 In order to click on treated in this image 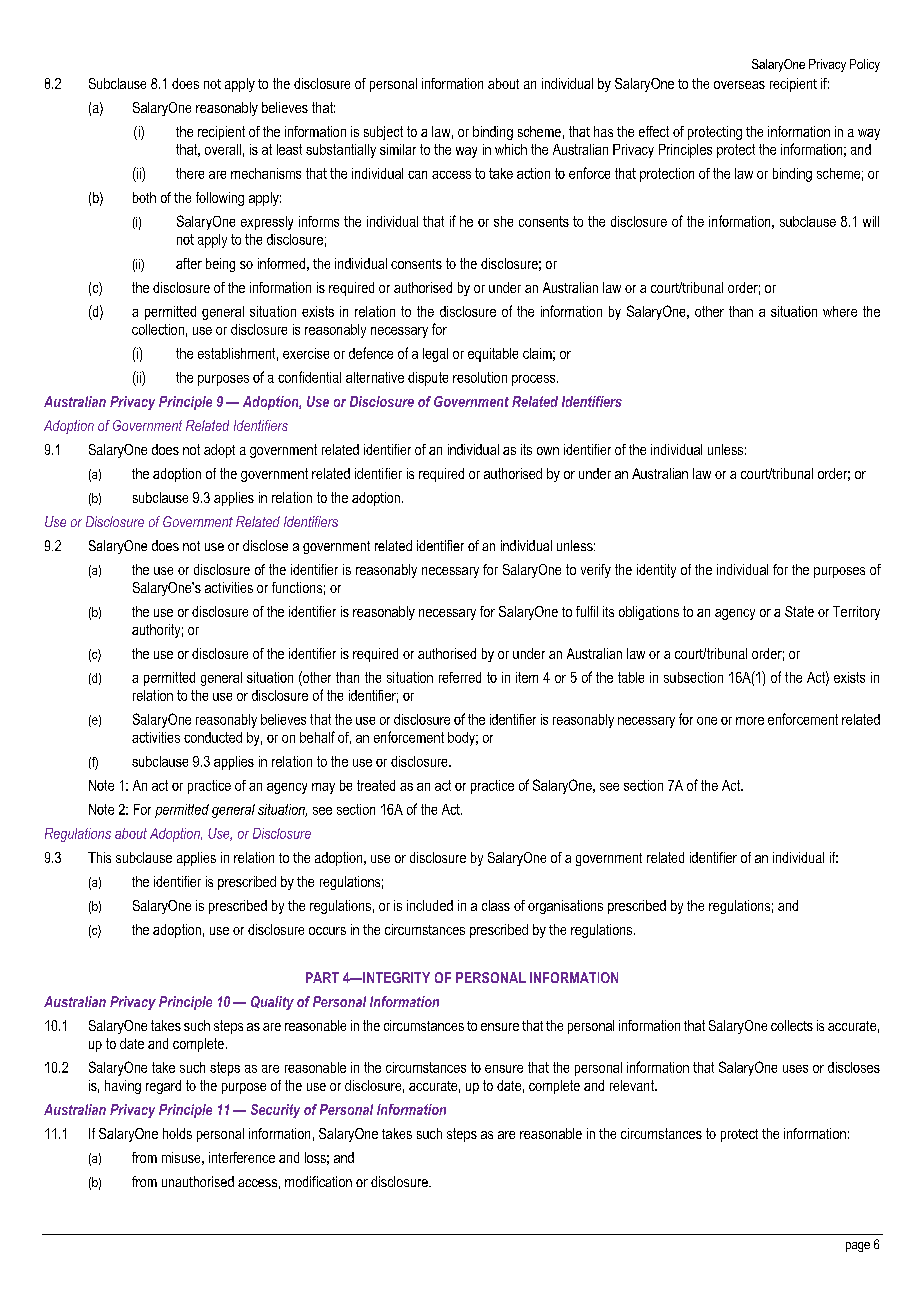, I will do `click(376, 785)`.
